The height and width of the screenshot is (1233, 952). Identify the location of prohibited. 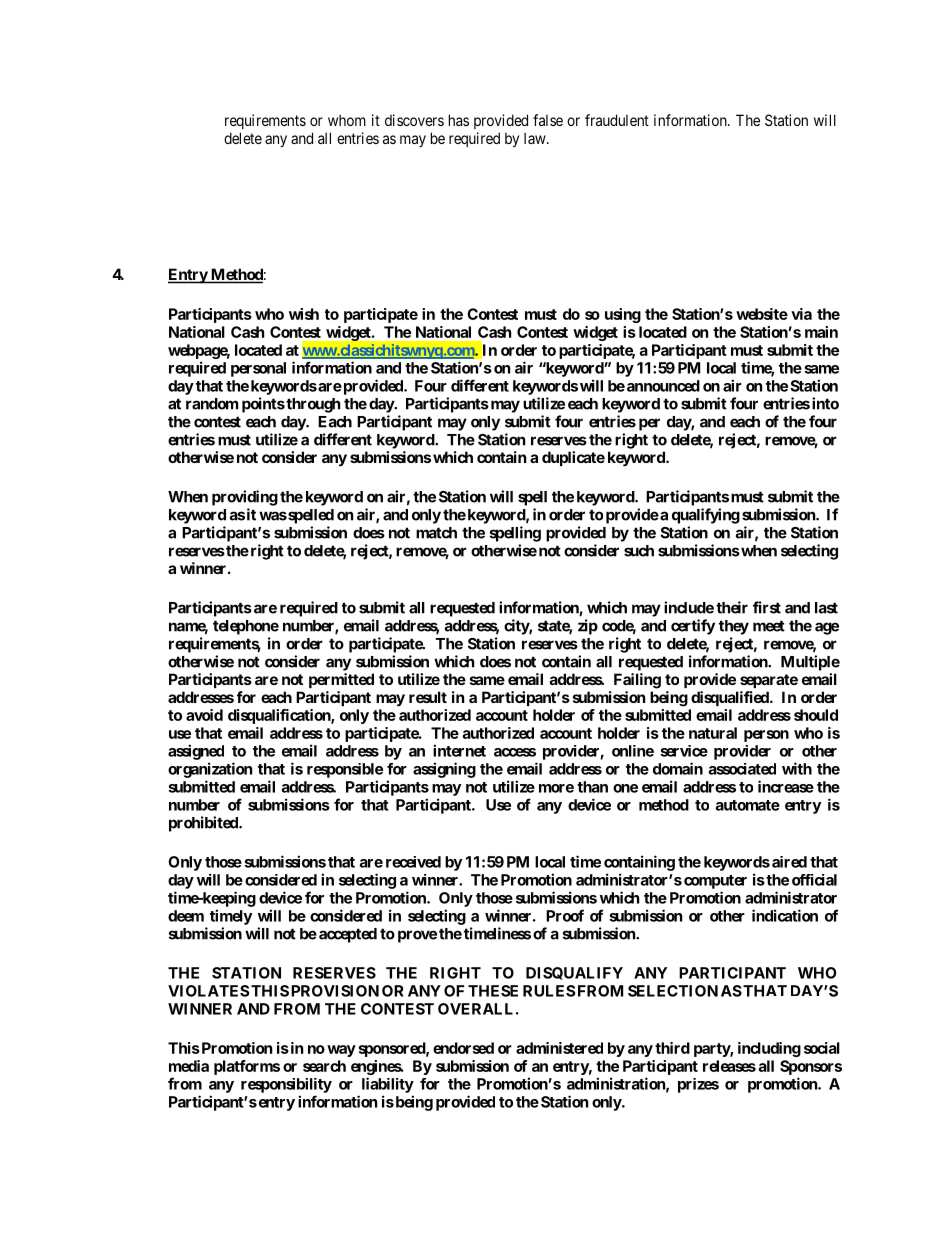
(204, 824).
